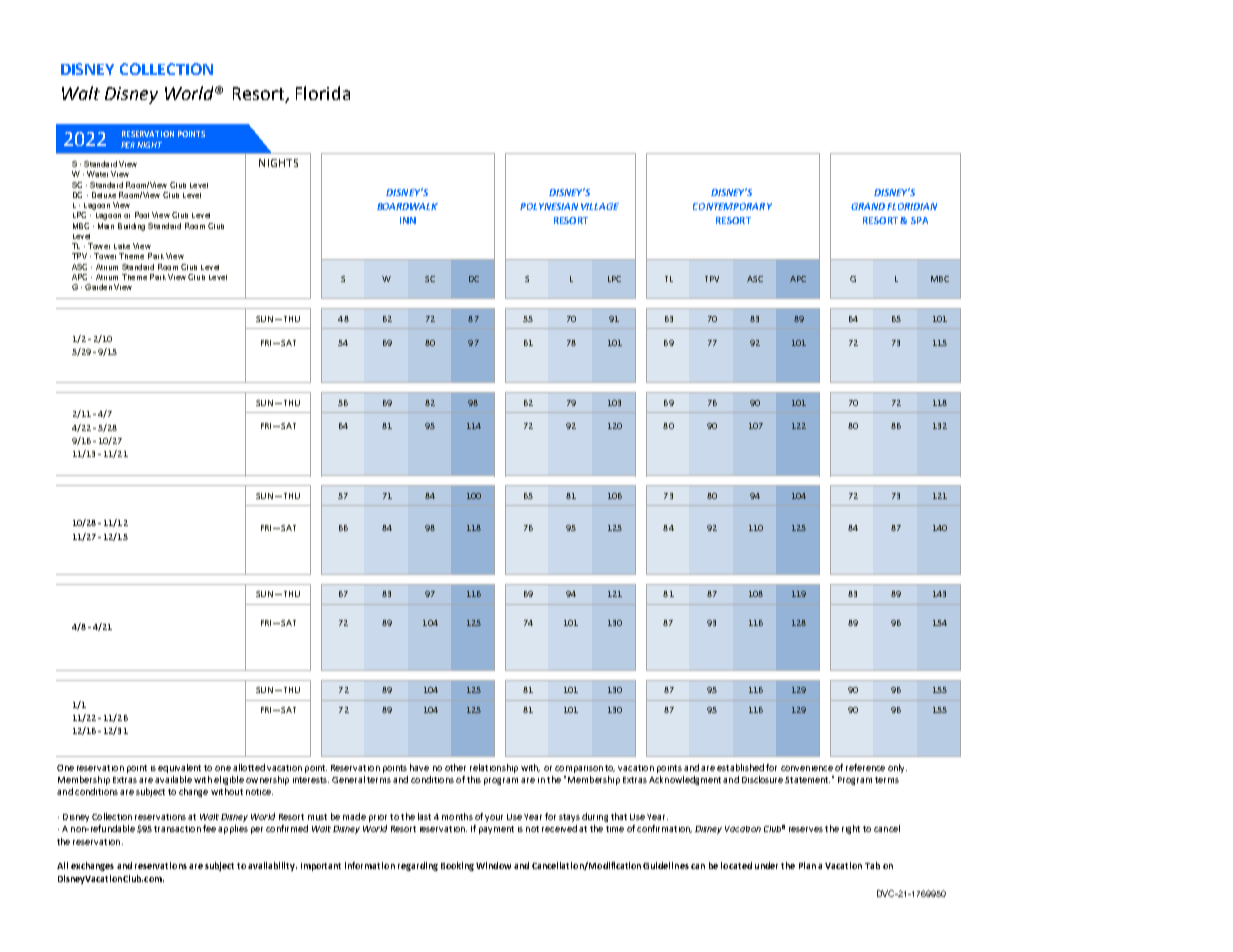 Image resolution: width=1233 pixels, height=952 pixels. Describe the element at coordinates (806, 829) in the screenshot. I see `reserves` at that location.
